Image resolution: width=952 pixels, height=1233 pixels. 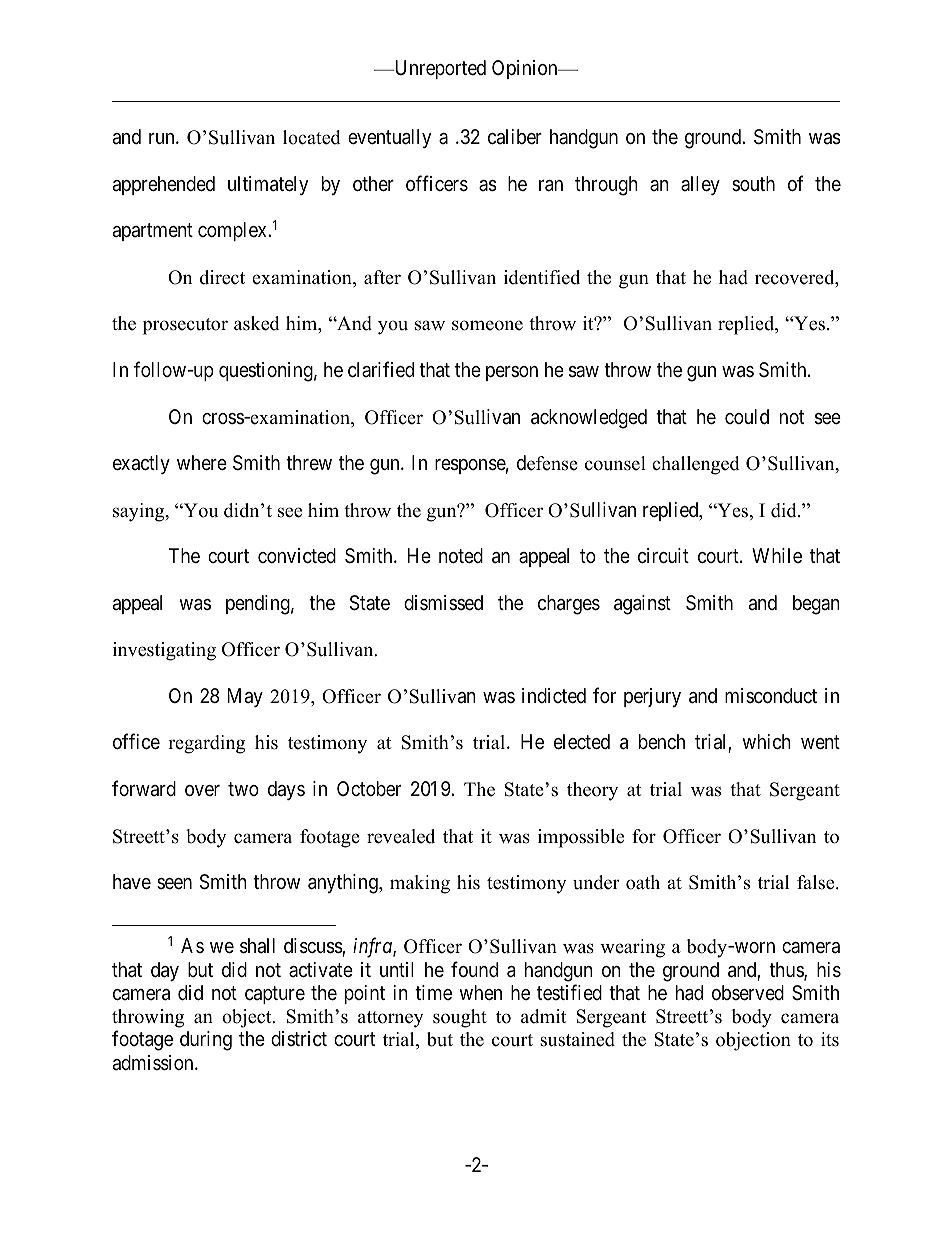 What do you see at coordinates (185, 326) in the screenshot?
I see `prosecutor` at bounding box center [185, 326].
